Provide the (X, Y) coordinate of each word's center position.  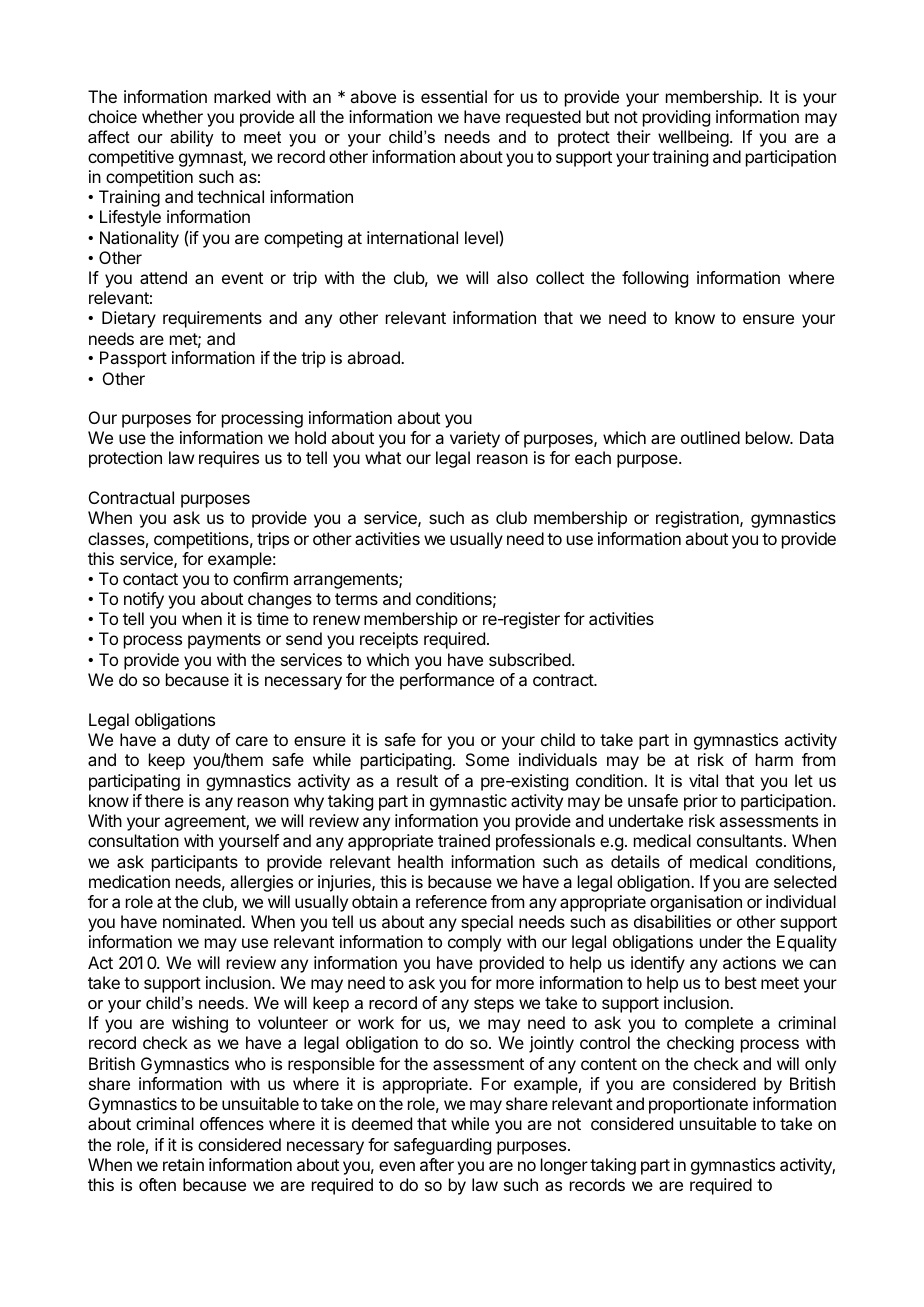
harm (774, 759)
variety (475, 439)
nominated (203, 921)
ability (192, 138)
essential (454, 96)
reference (451, 901)
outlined (710, 437)
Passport (133, 359)
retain (183, 1164)
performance (447, 681)
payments (224, 641)
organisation (696, 903)
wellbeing (693, 138)
